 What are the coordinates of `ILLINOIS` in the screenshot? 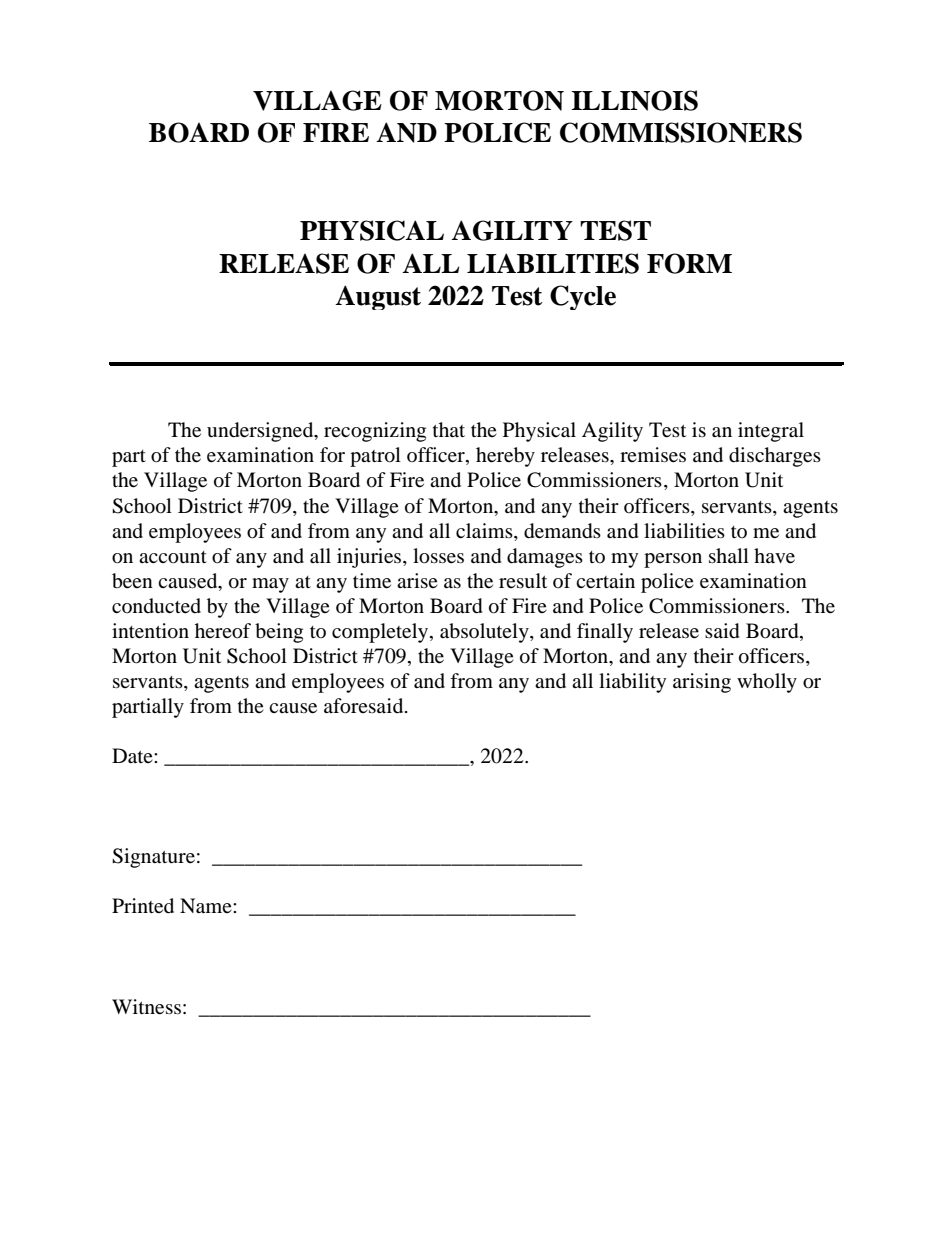 It's located at (634, 100).
